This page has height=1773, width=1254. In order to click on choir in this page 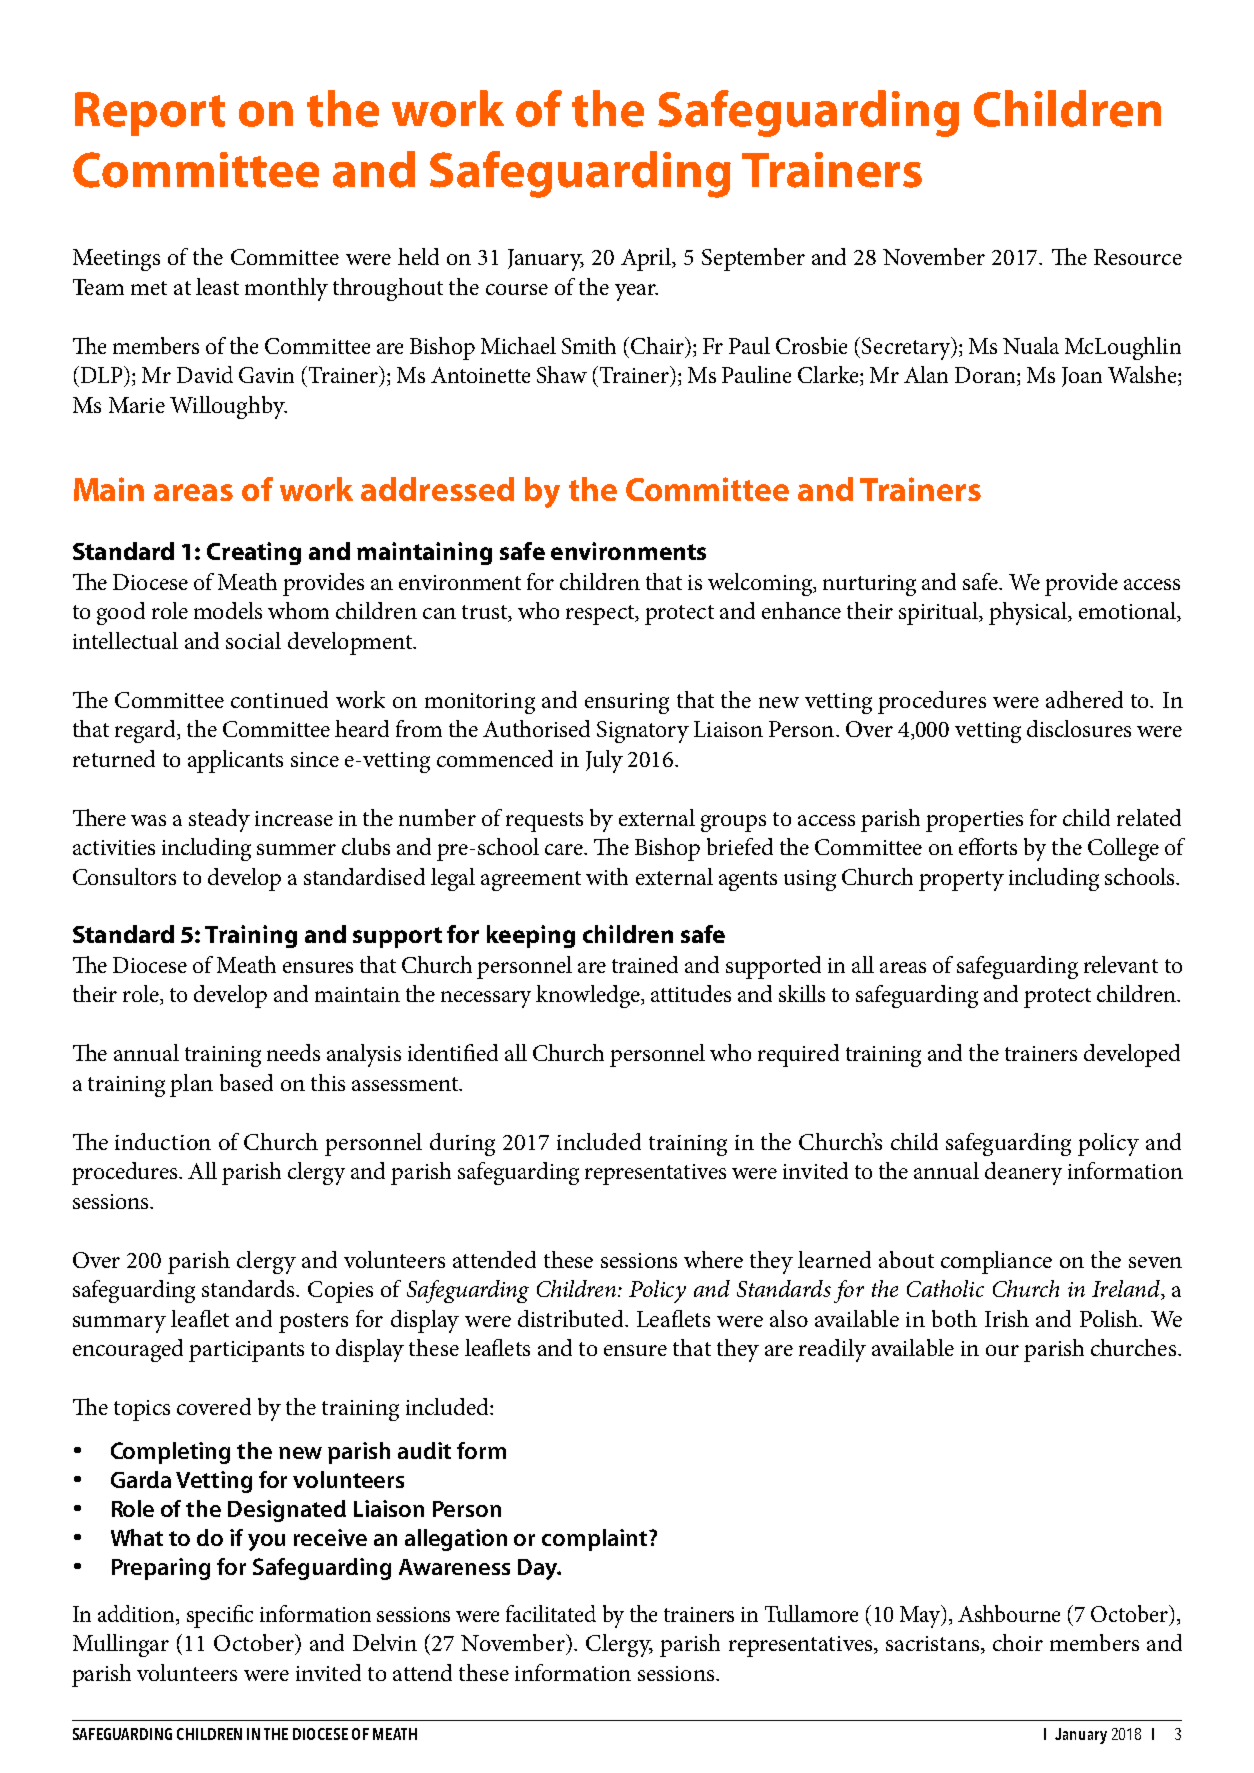, I will do `click(1018, 1642)`.
